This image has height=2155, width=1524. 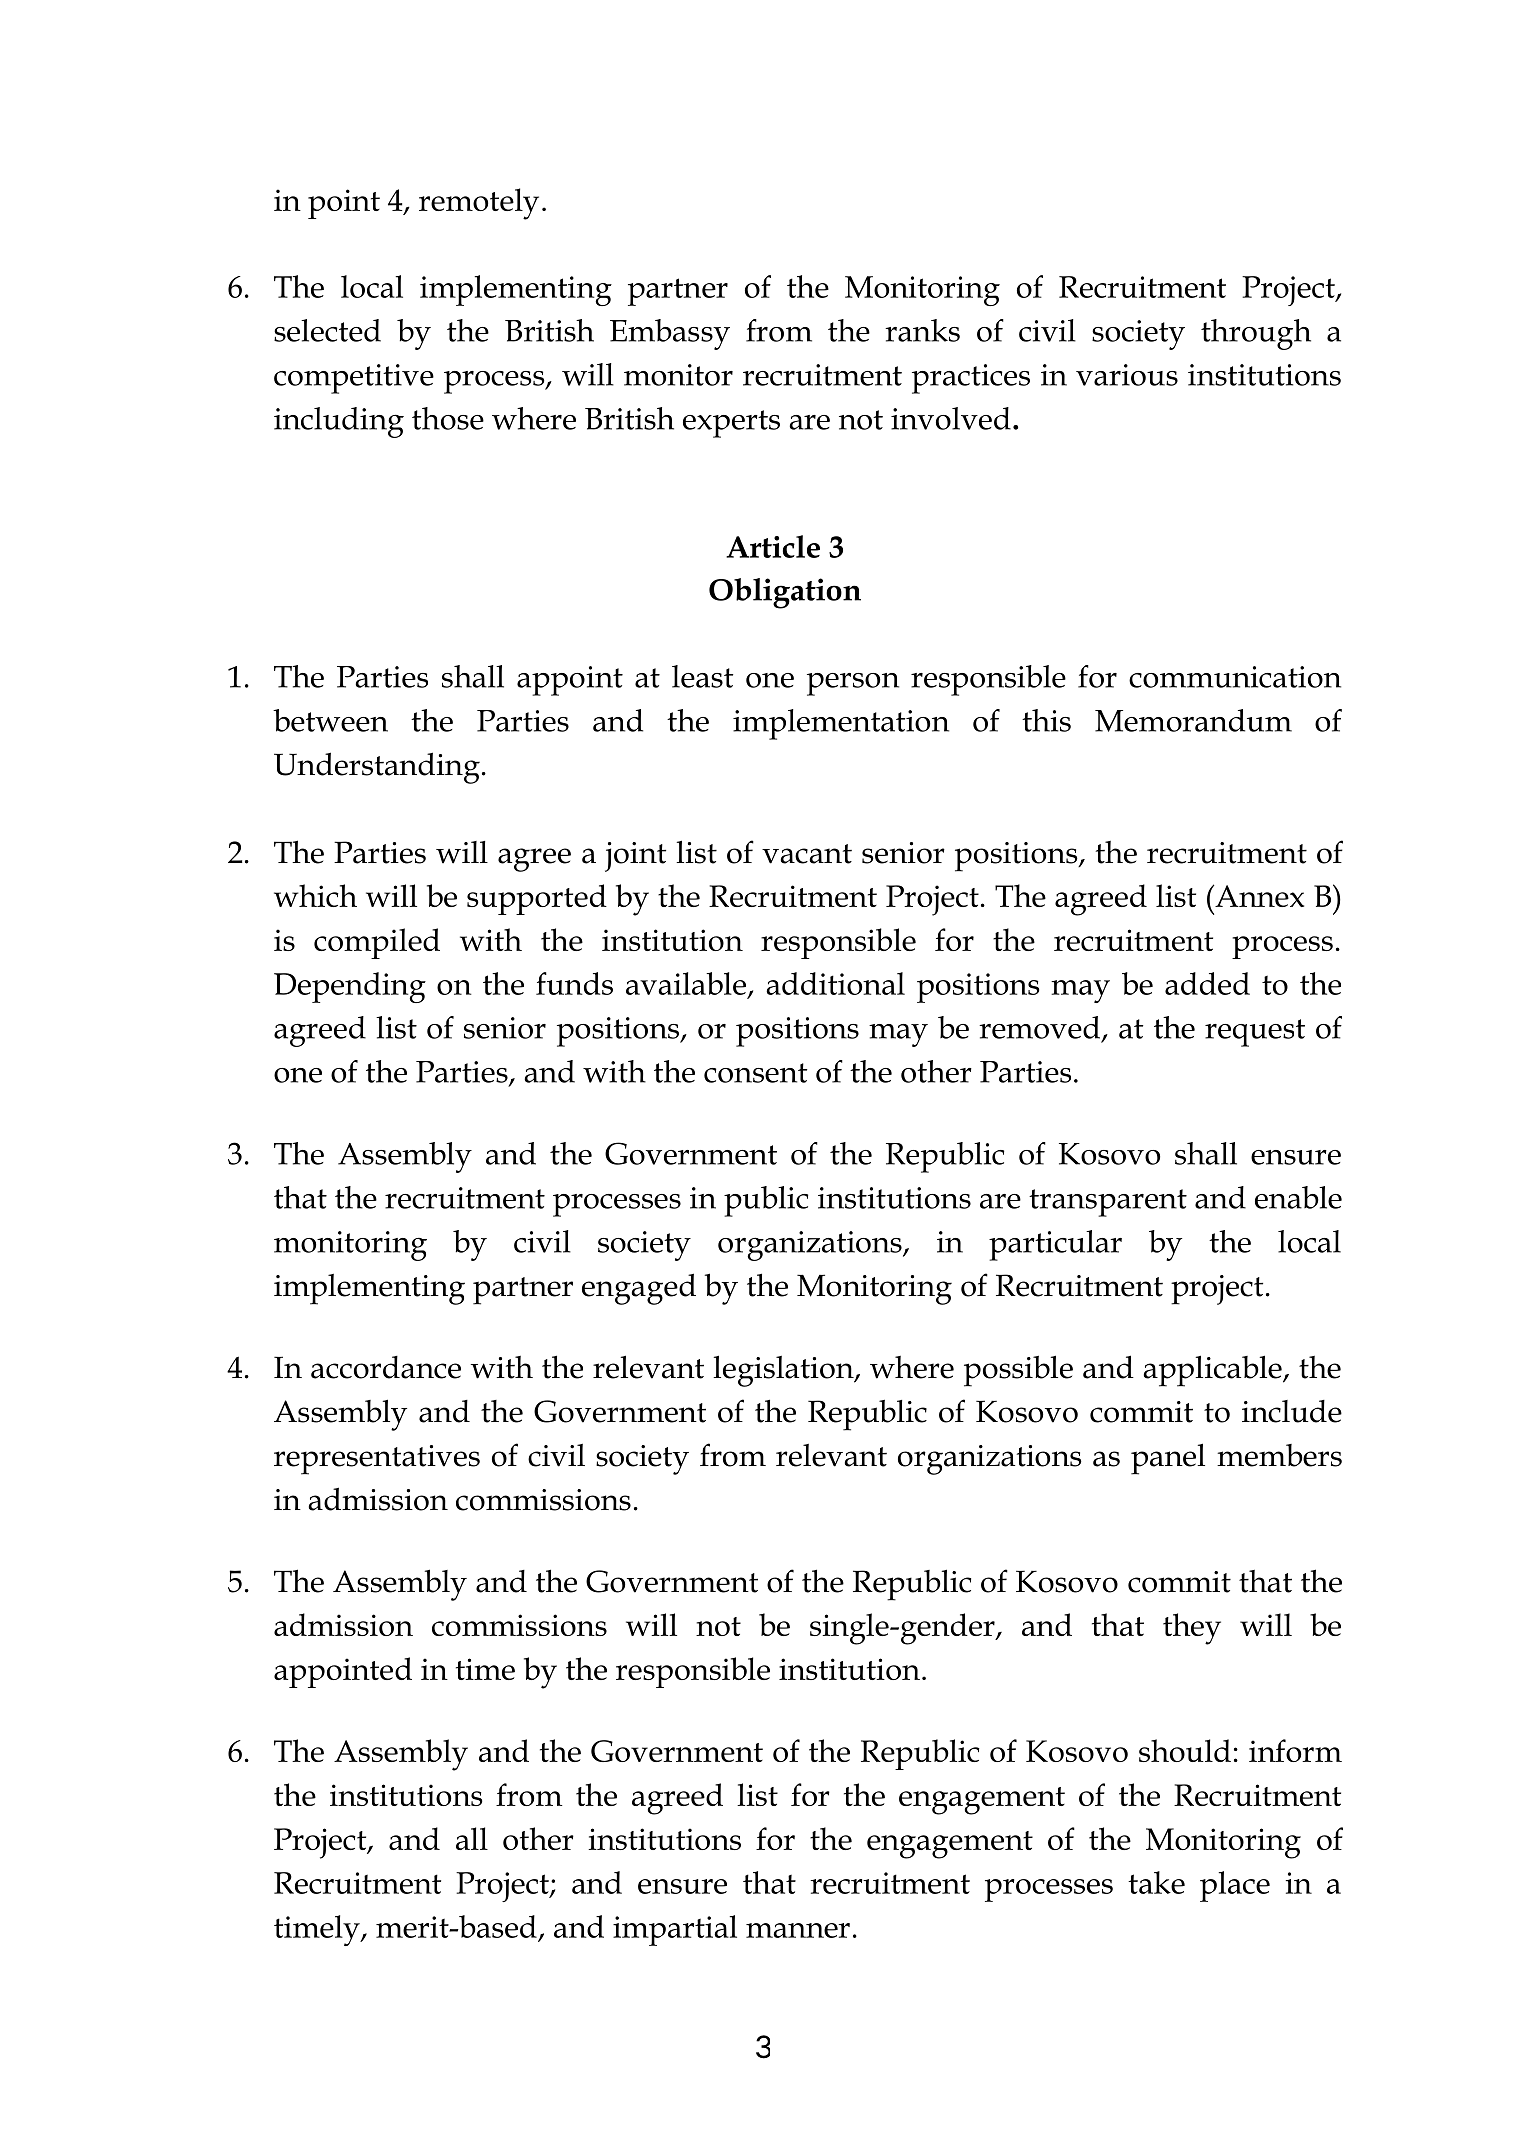 What do you see at coordinates (755, 1073) in the image?
I see `consent` at bounding box center [755, 1073].
